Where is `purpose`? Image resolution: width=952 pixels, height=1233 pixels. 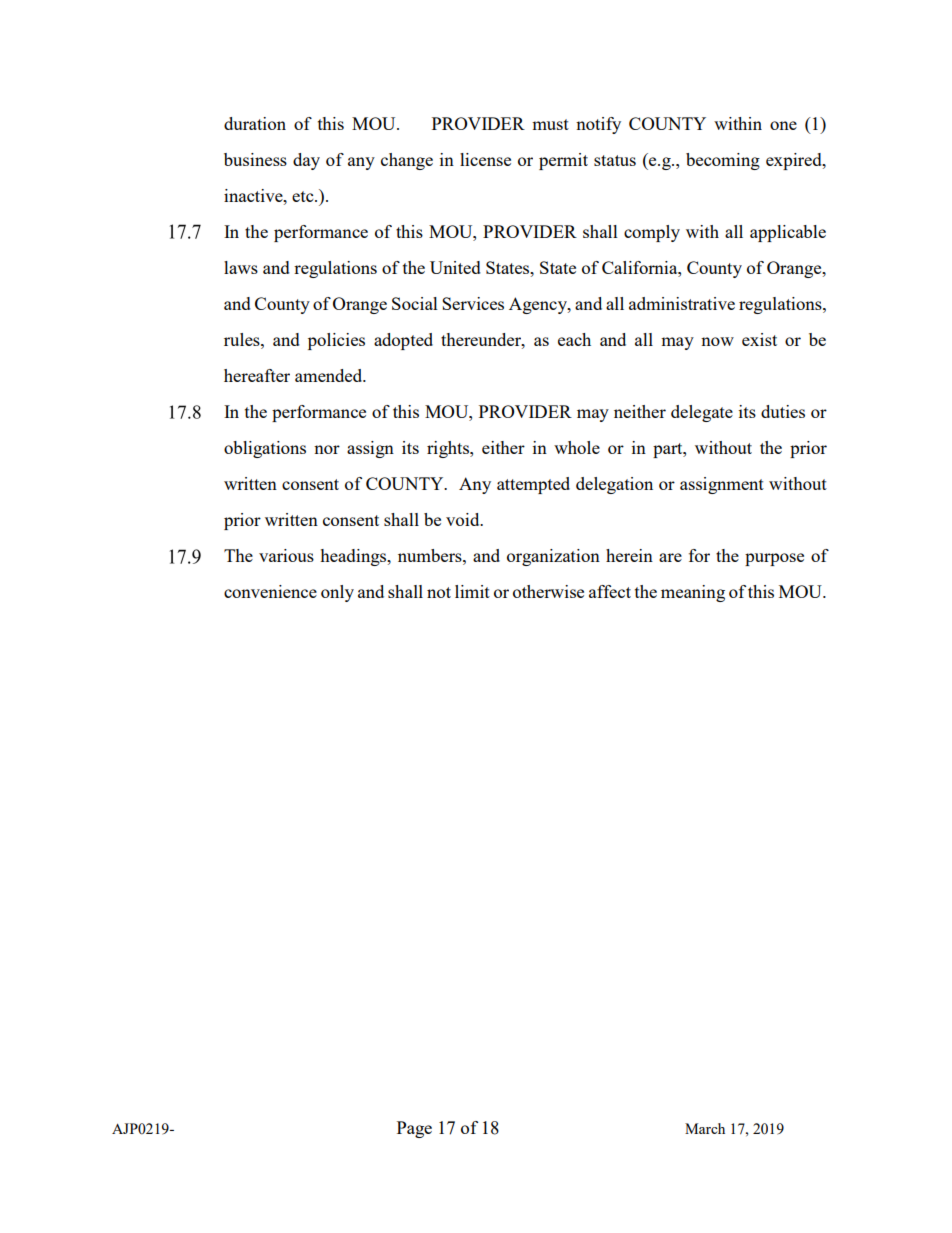 purpose is located at coordinates (774, 559).
